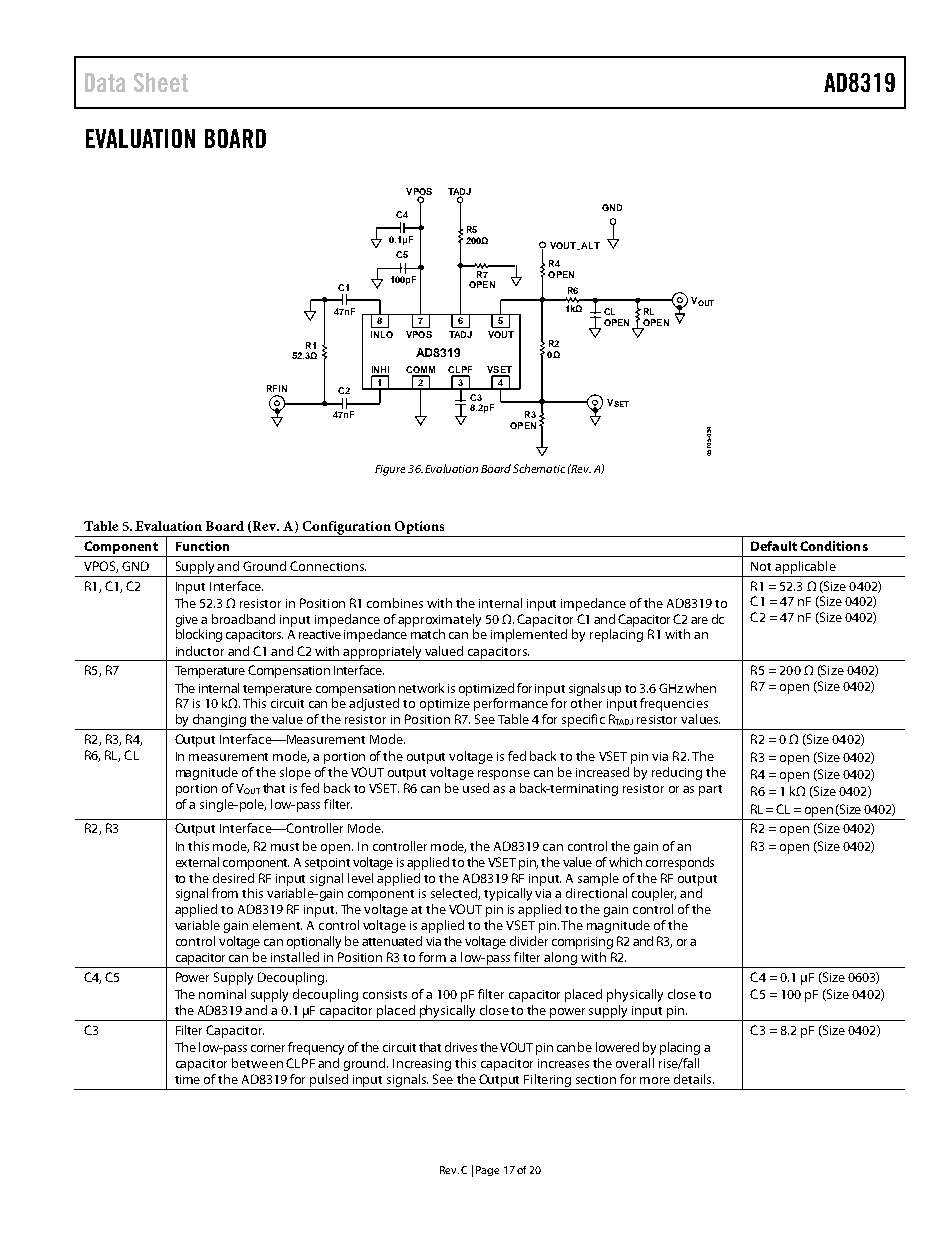  What do you see at coordinates (539, 468) in the screenshot?
I see `Schematic` at bounding box center [539, 468].
